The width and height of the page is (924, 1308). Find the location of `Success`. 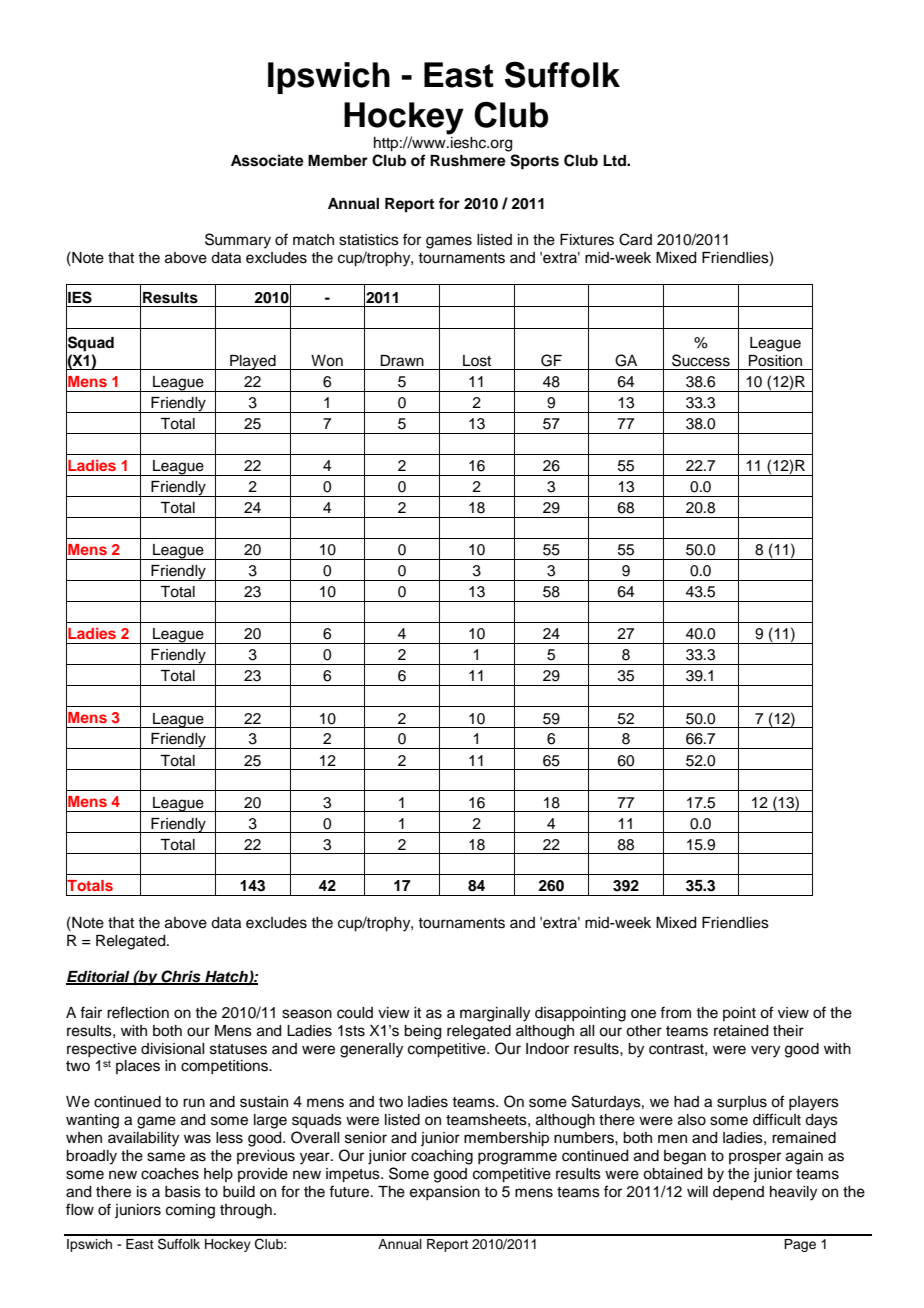

Success is located at coordinates (701, 360).
